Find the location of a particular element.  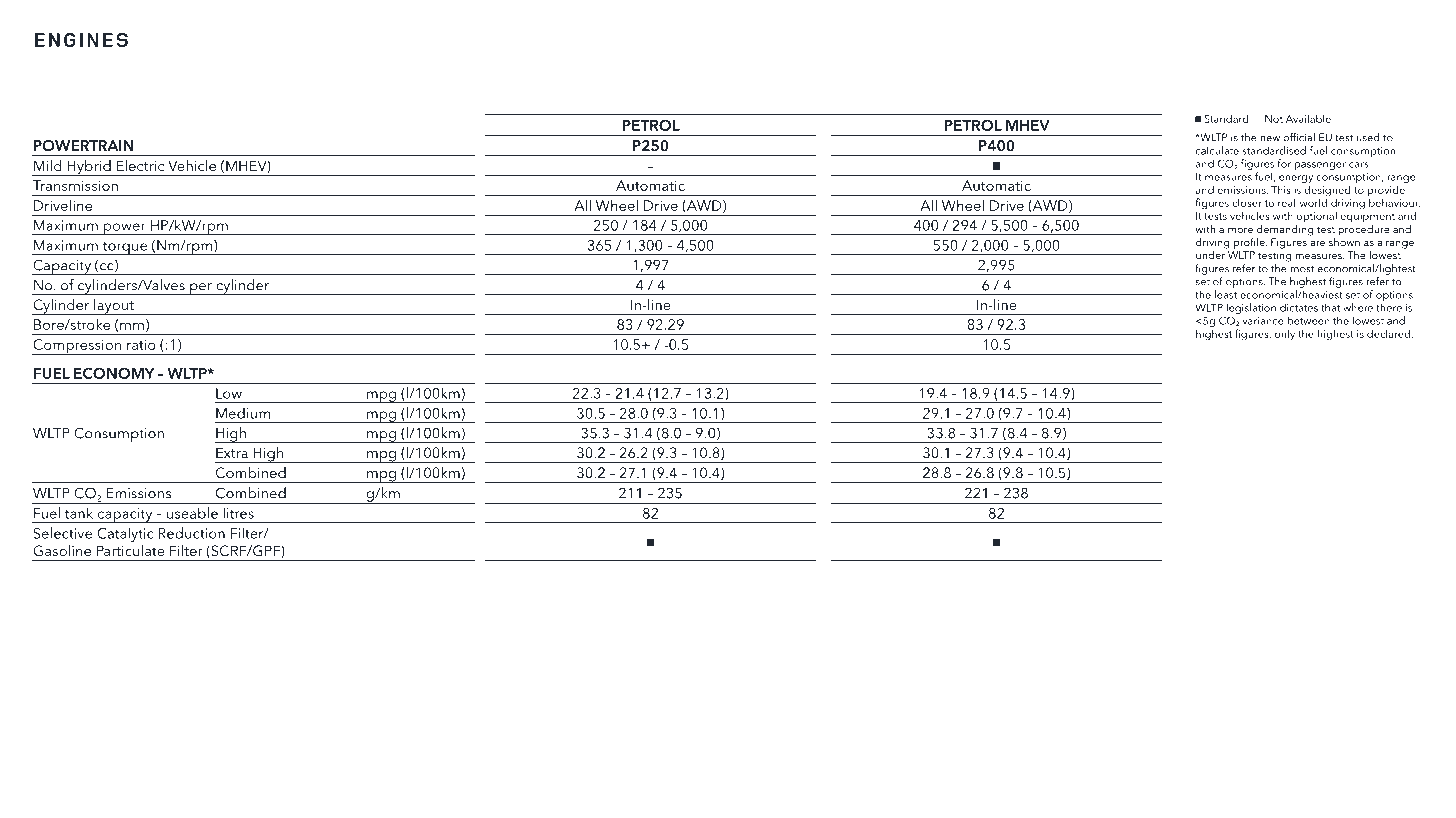

Catalytic is located at coordinates (125, 534).
